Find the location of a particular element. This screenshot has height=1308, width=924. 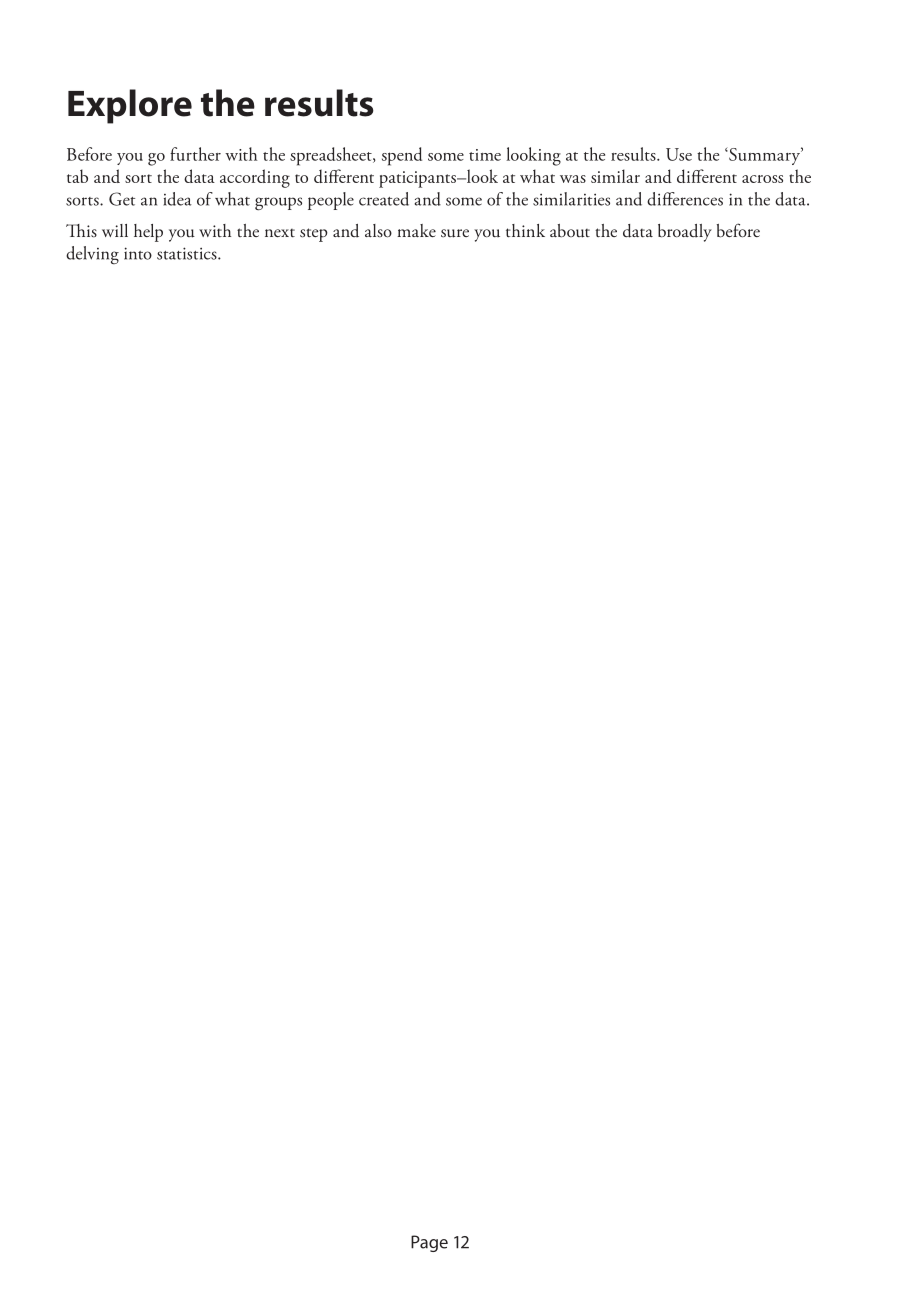

broadly is located at coordinates (685, 233).
